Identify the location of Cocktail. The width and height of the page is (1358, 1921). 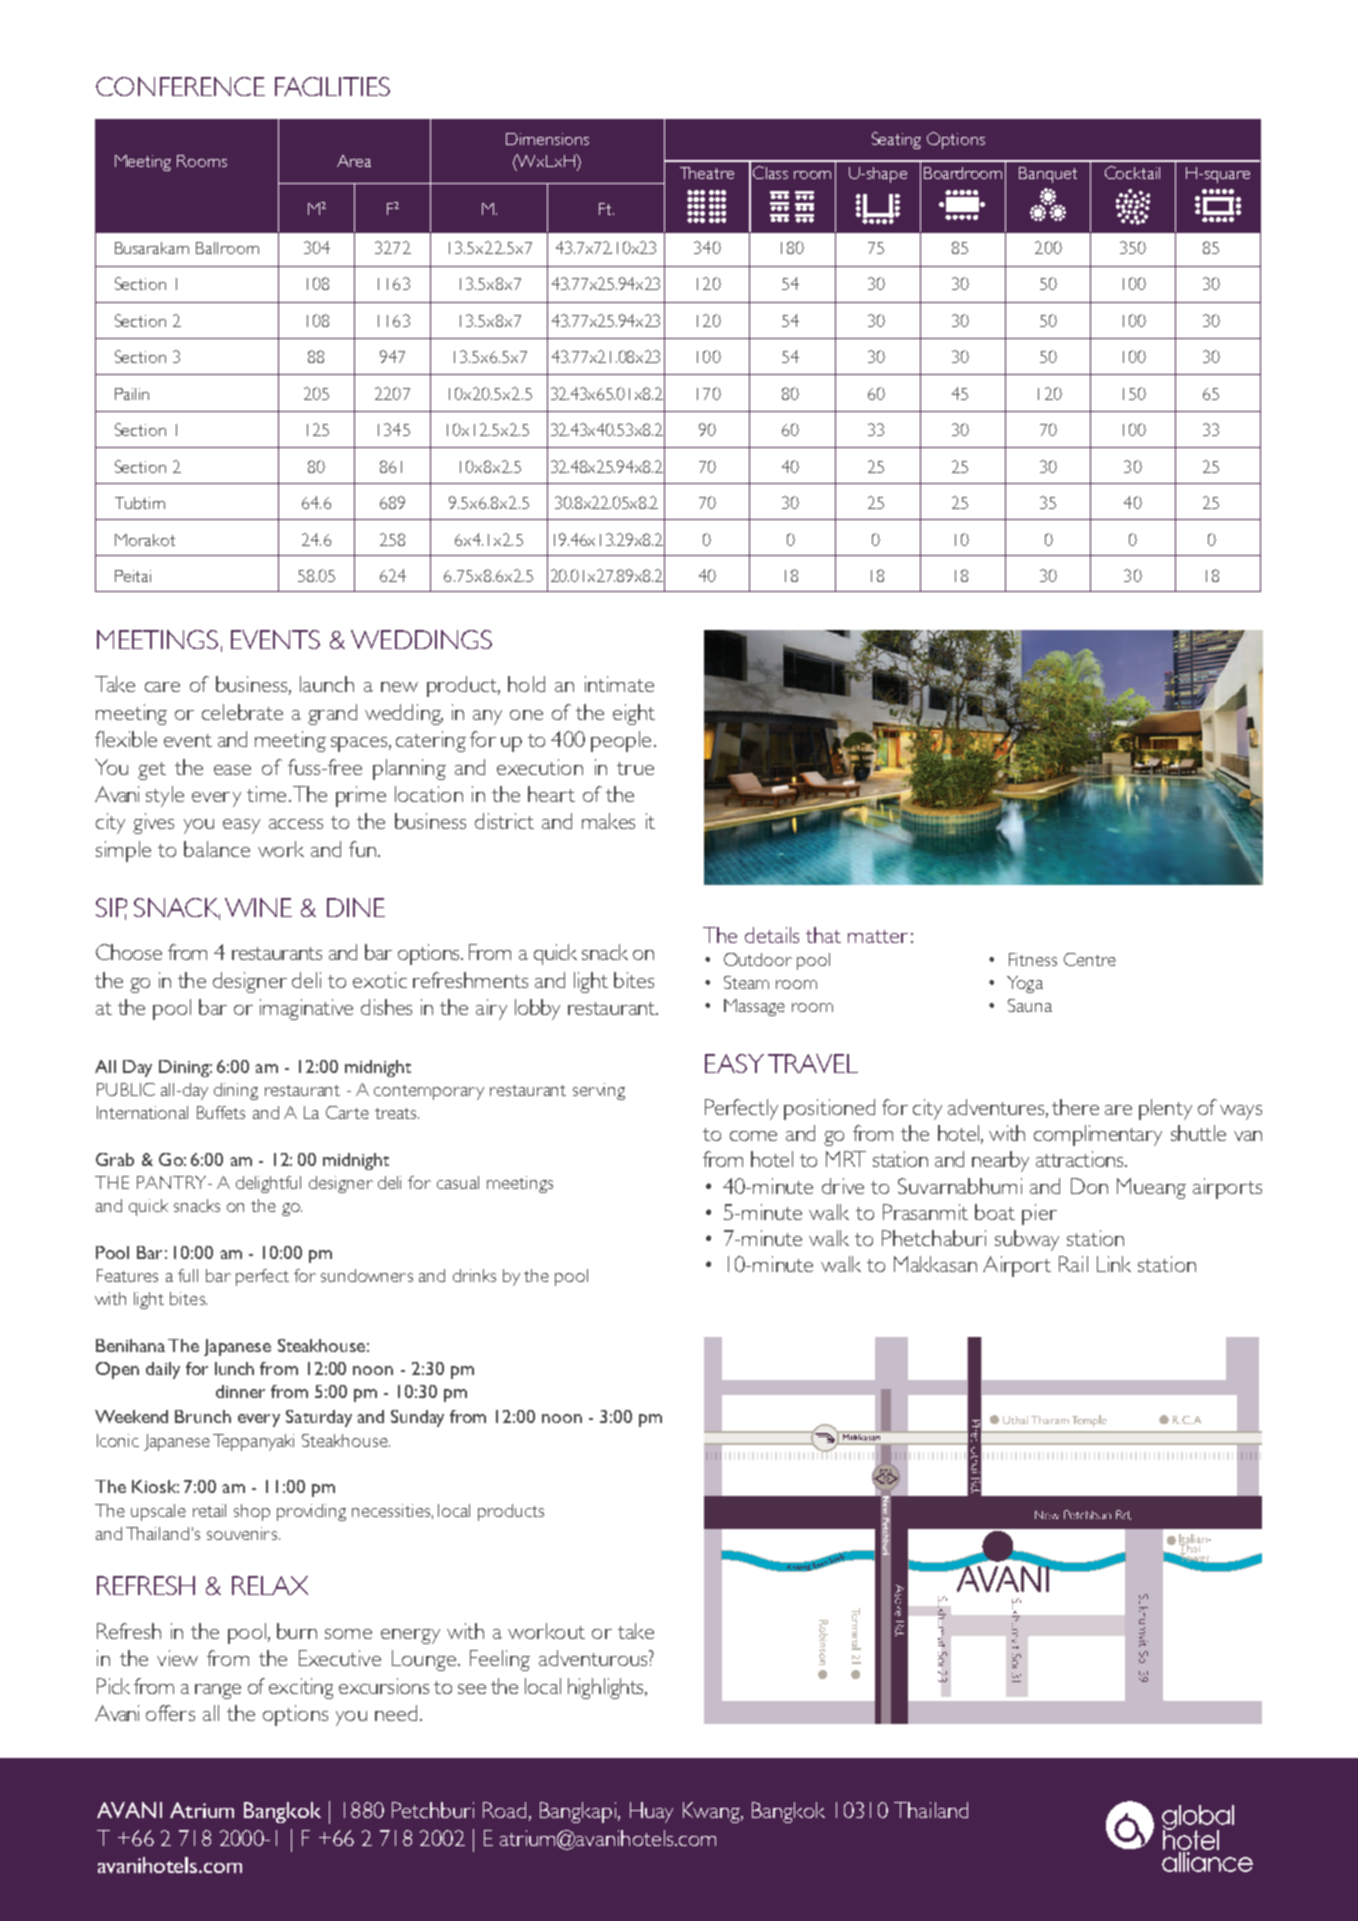
(1132, 172).
